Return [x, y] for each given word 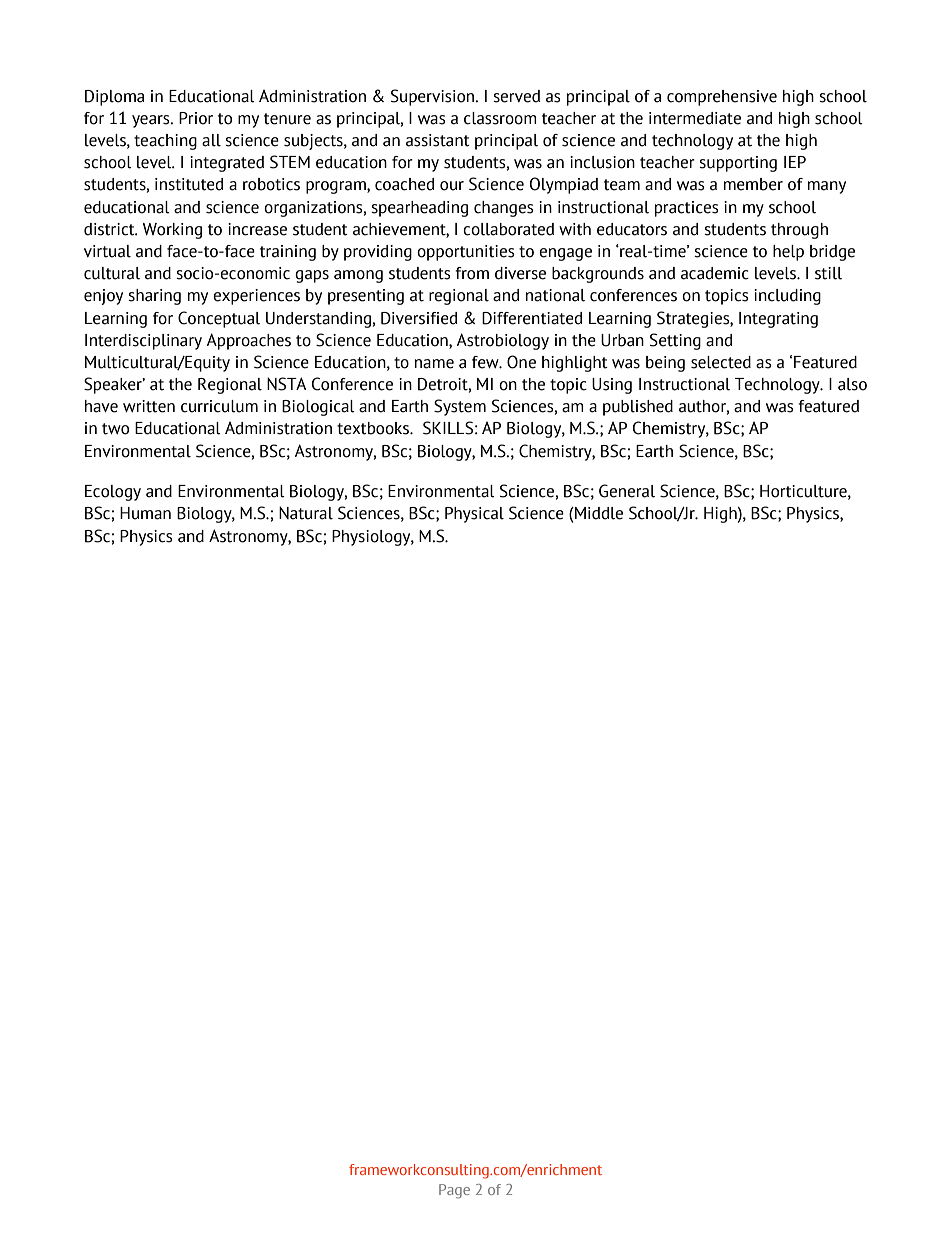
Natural [306, 513]
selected [721, 362]
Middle [598, 513]
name [434, 364]
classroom [500, 118]
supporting [738, 164]
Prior [196, 118]
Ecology [113, 493]
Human [145, 513]
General [627, 491]
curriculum [219, 406]
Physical [474, 515]
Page [454, 1191]
